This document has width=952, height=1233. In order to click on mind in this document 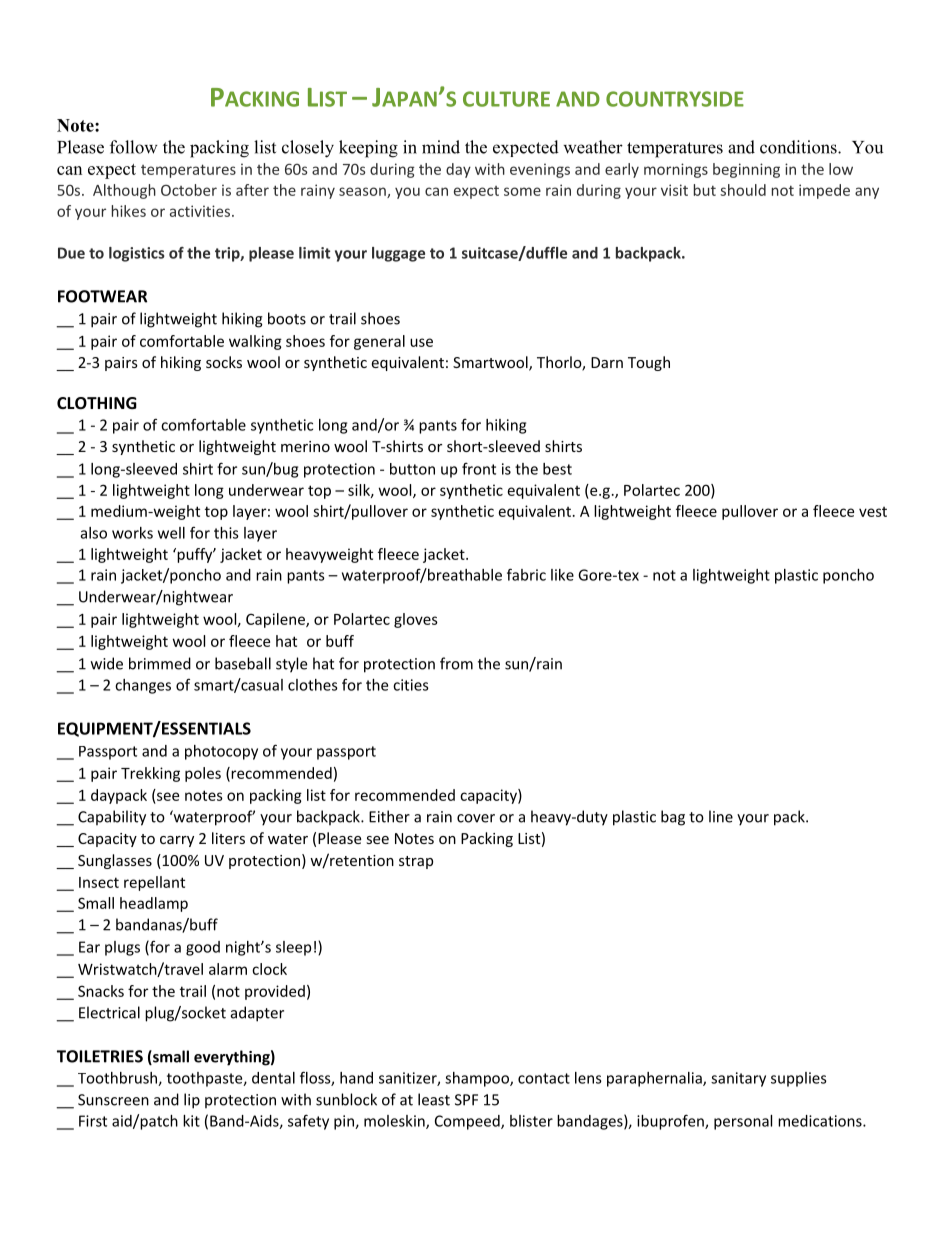, I will do `click(441, 147)`.
